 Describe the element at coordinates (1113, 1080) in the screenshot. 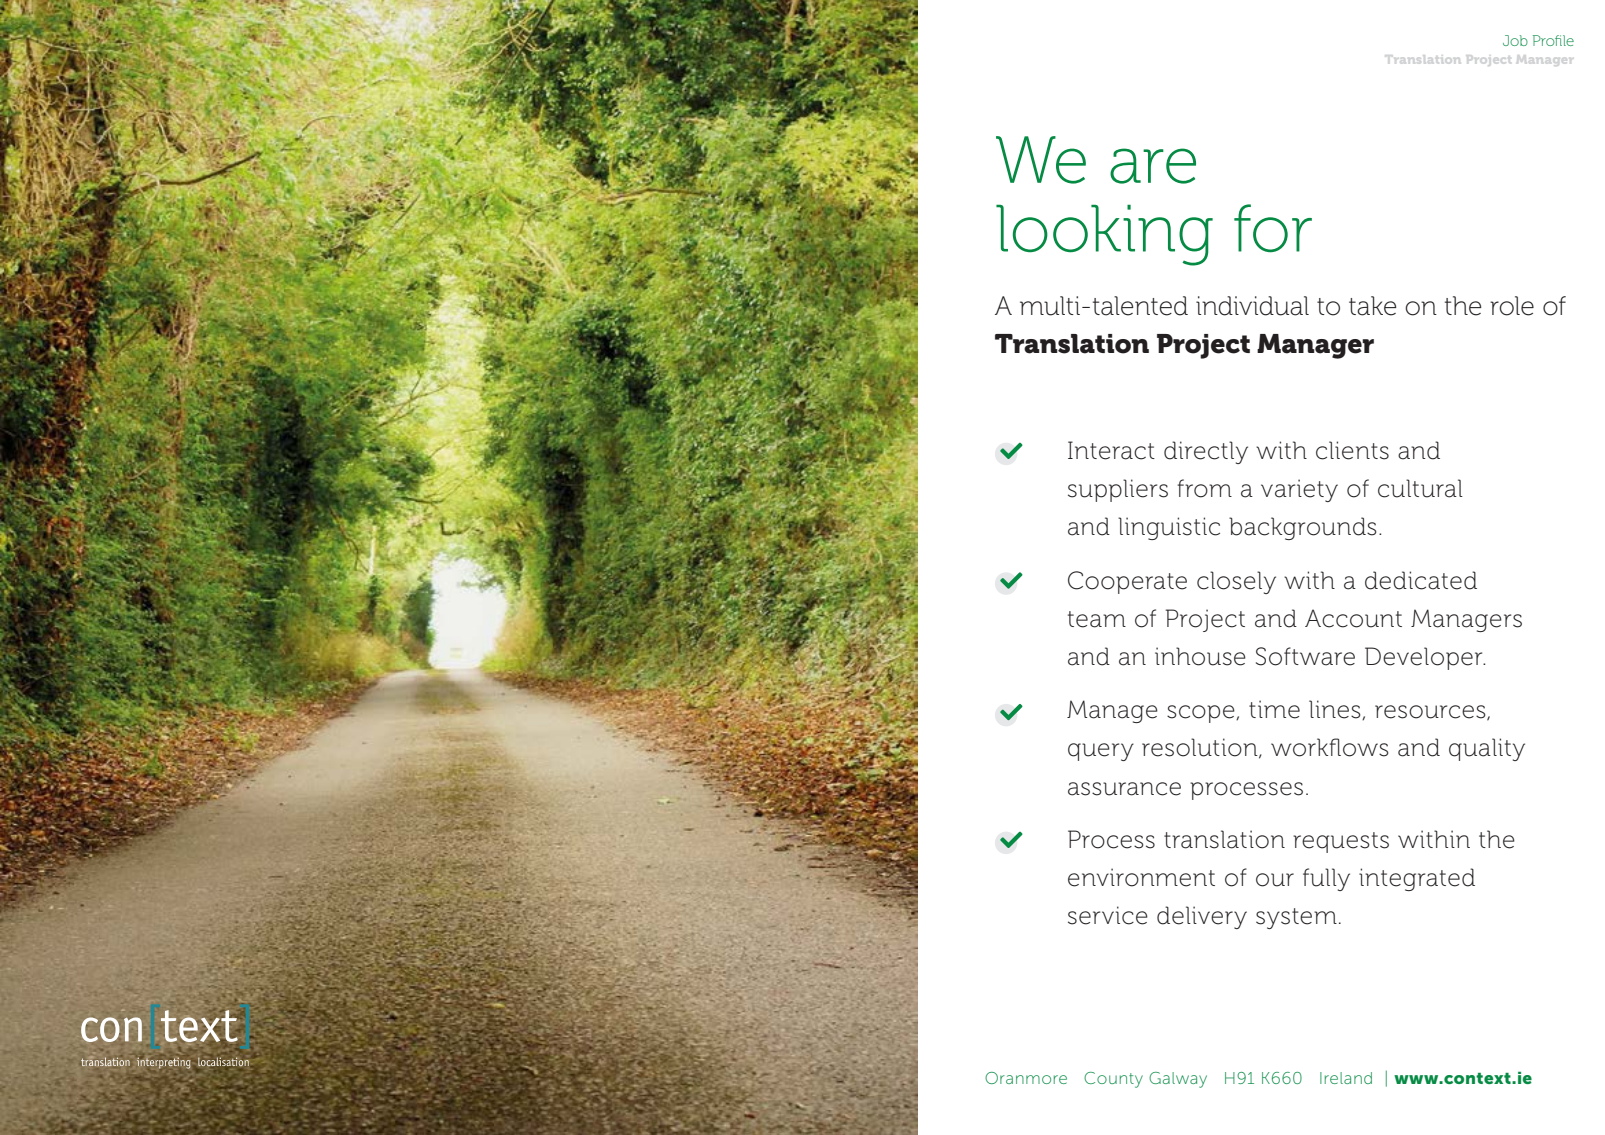

I see `County` at that location.
